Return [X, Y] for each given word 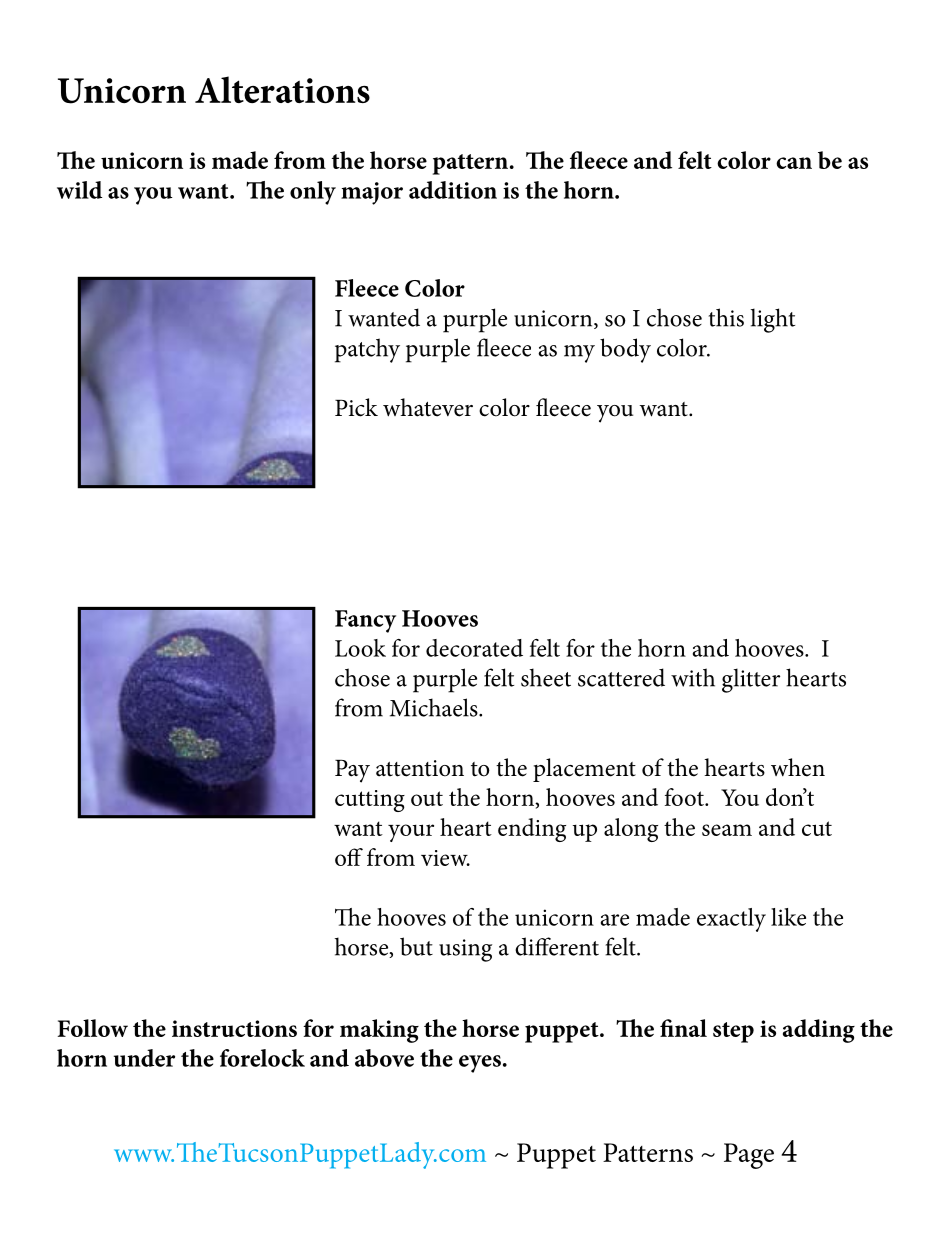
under [144, 1058]
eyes [480, 1064]
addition [453, 190]
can [794, 163]
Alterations [282, 89]
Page [749, 1156]
